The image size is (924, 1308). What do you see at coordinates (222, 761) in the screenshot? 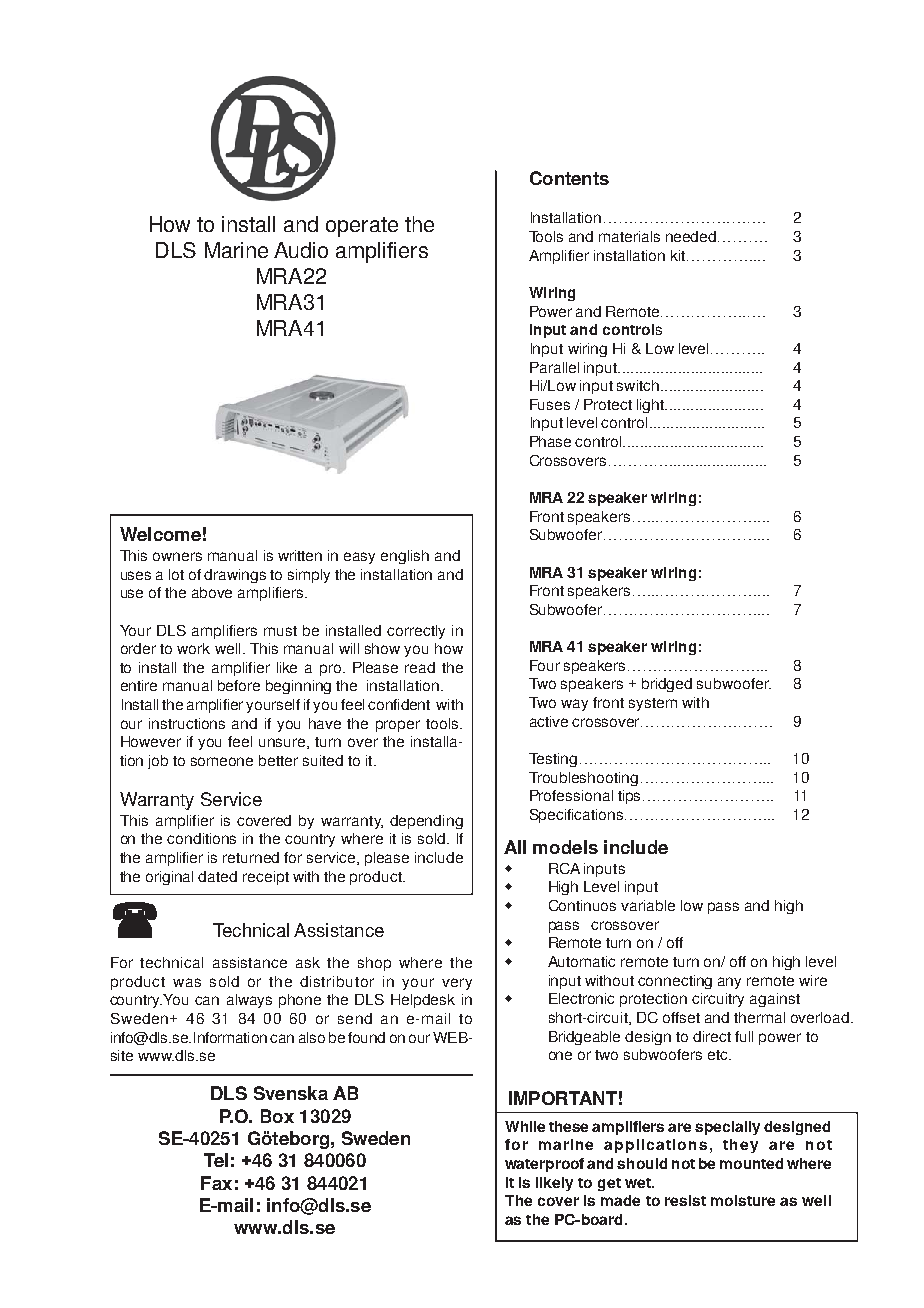
I see `someone` at bounding box center [222, 761].
